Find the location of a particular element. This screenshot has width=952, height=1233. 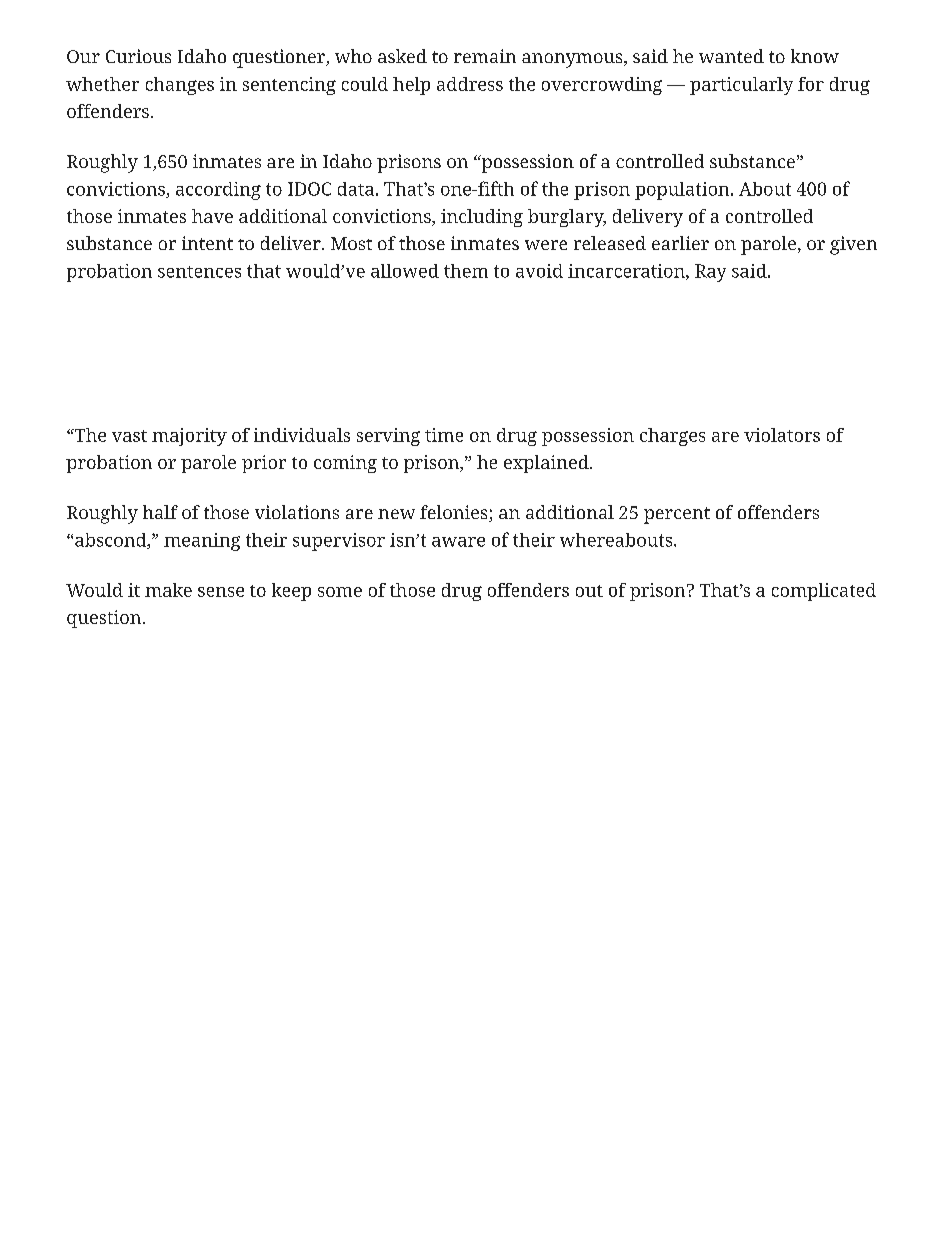

Ray is located at coordinates (710, 273).
